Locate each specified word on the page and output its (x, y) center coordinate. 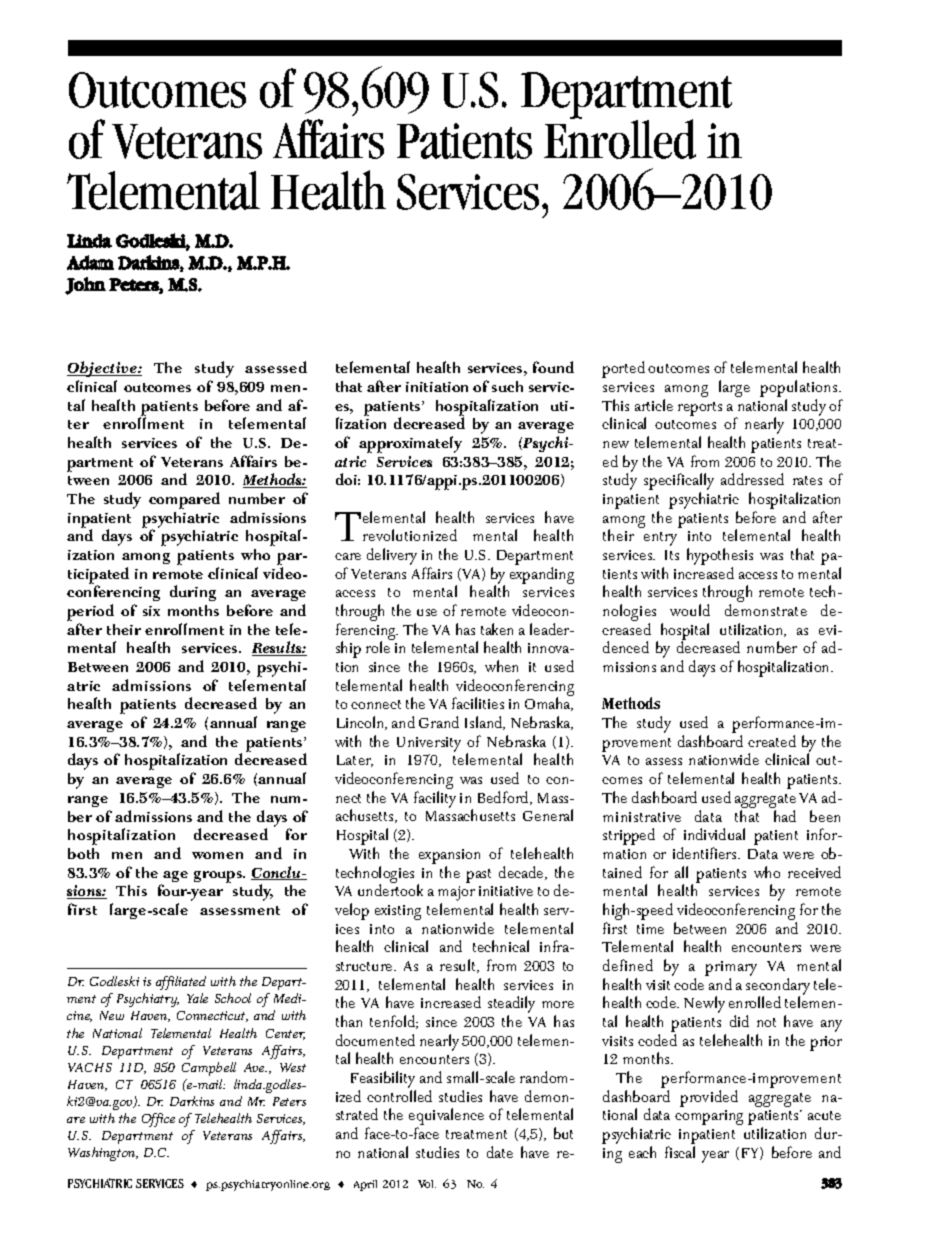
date (500, 1152)
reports (700, 409)
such (507, 386)
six (151, 611)
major (456, 895)
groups (219, 877)
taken (497, 629)
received (814, 872)
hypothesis (720, 558)
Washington (103, 1154)
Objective (103, 369)
